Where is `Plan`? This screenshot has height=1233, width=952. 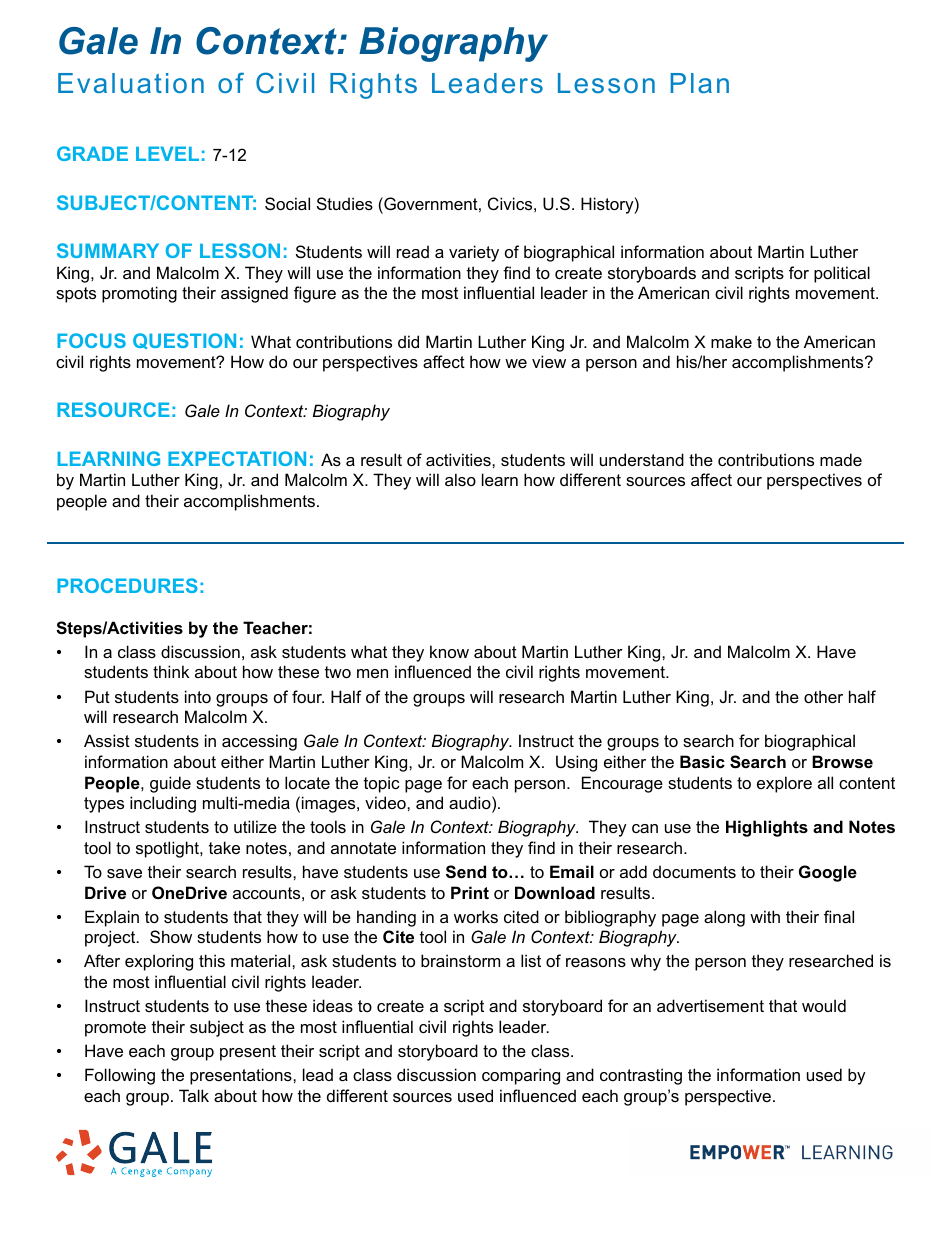 Plan is located at coordinates (699, 83).
